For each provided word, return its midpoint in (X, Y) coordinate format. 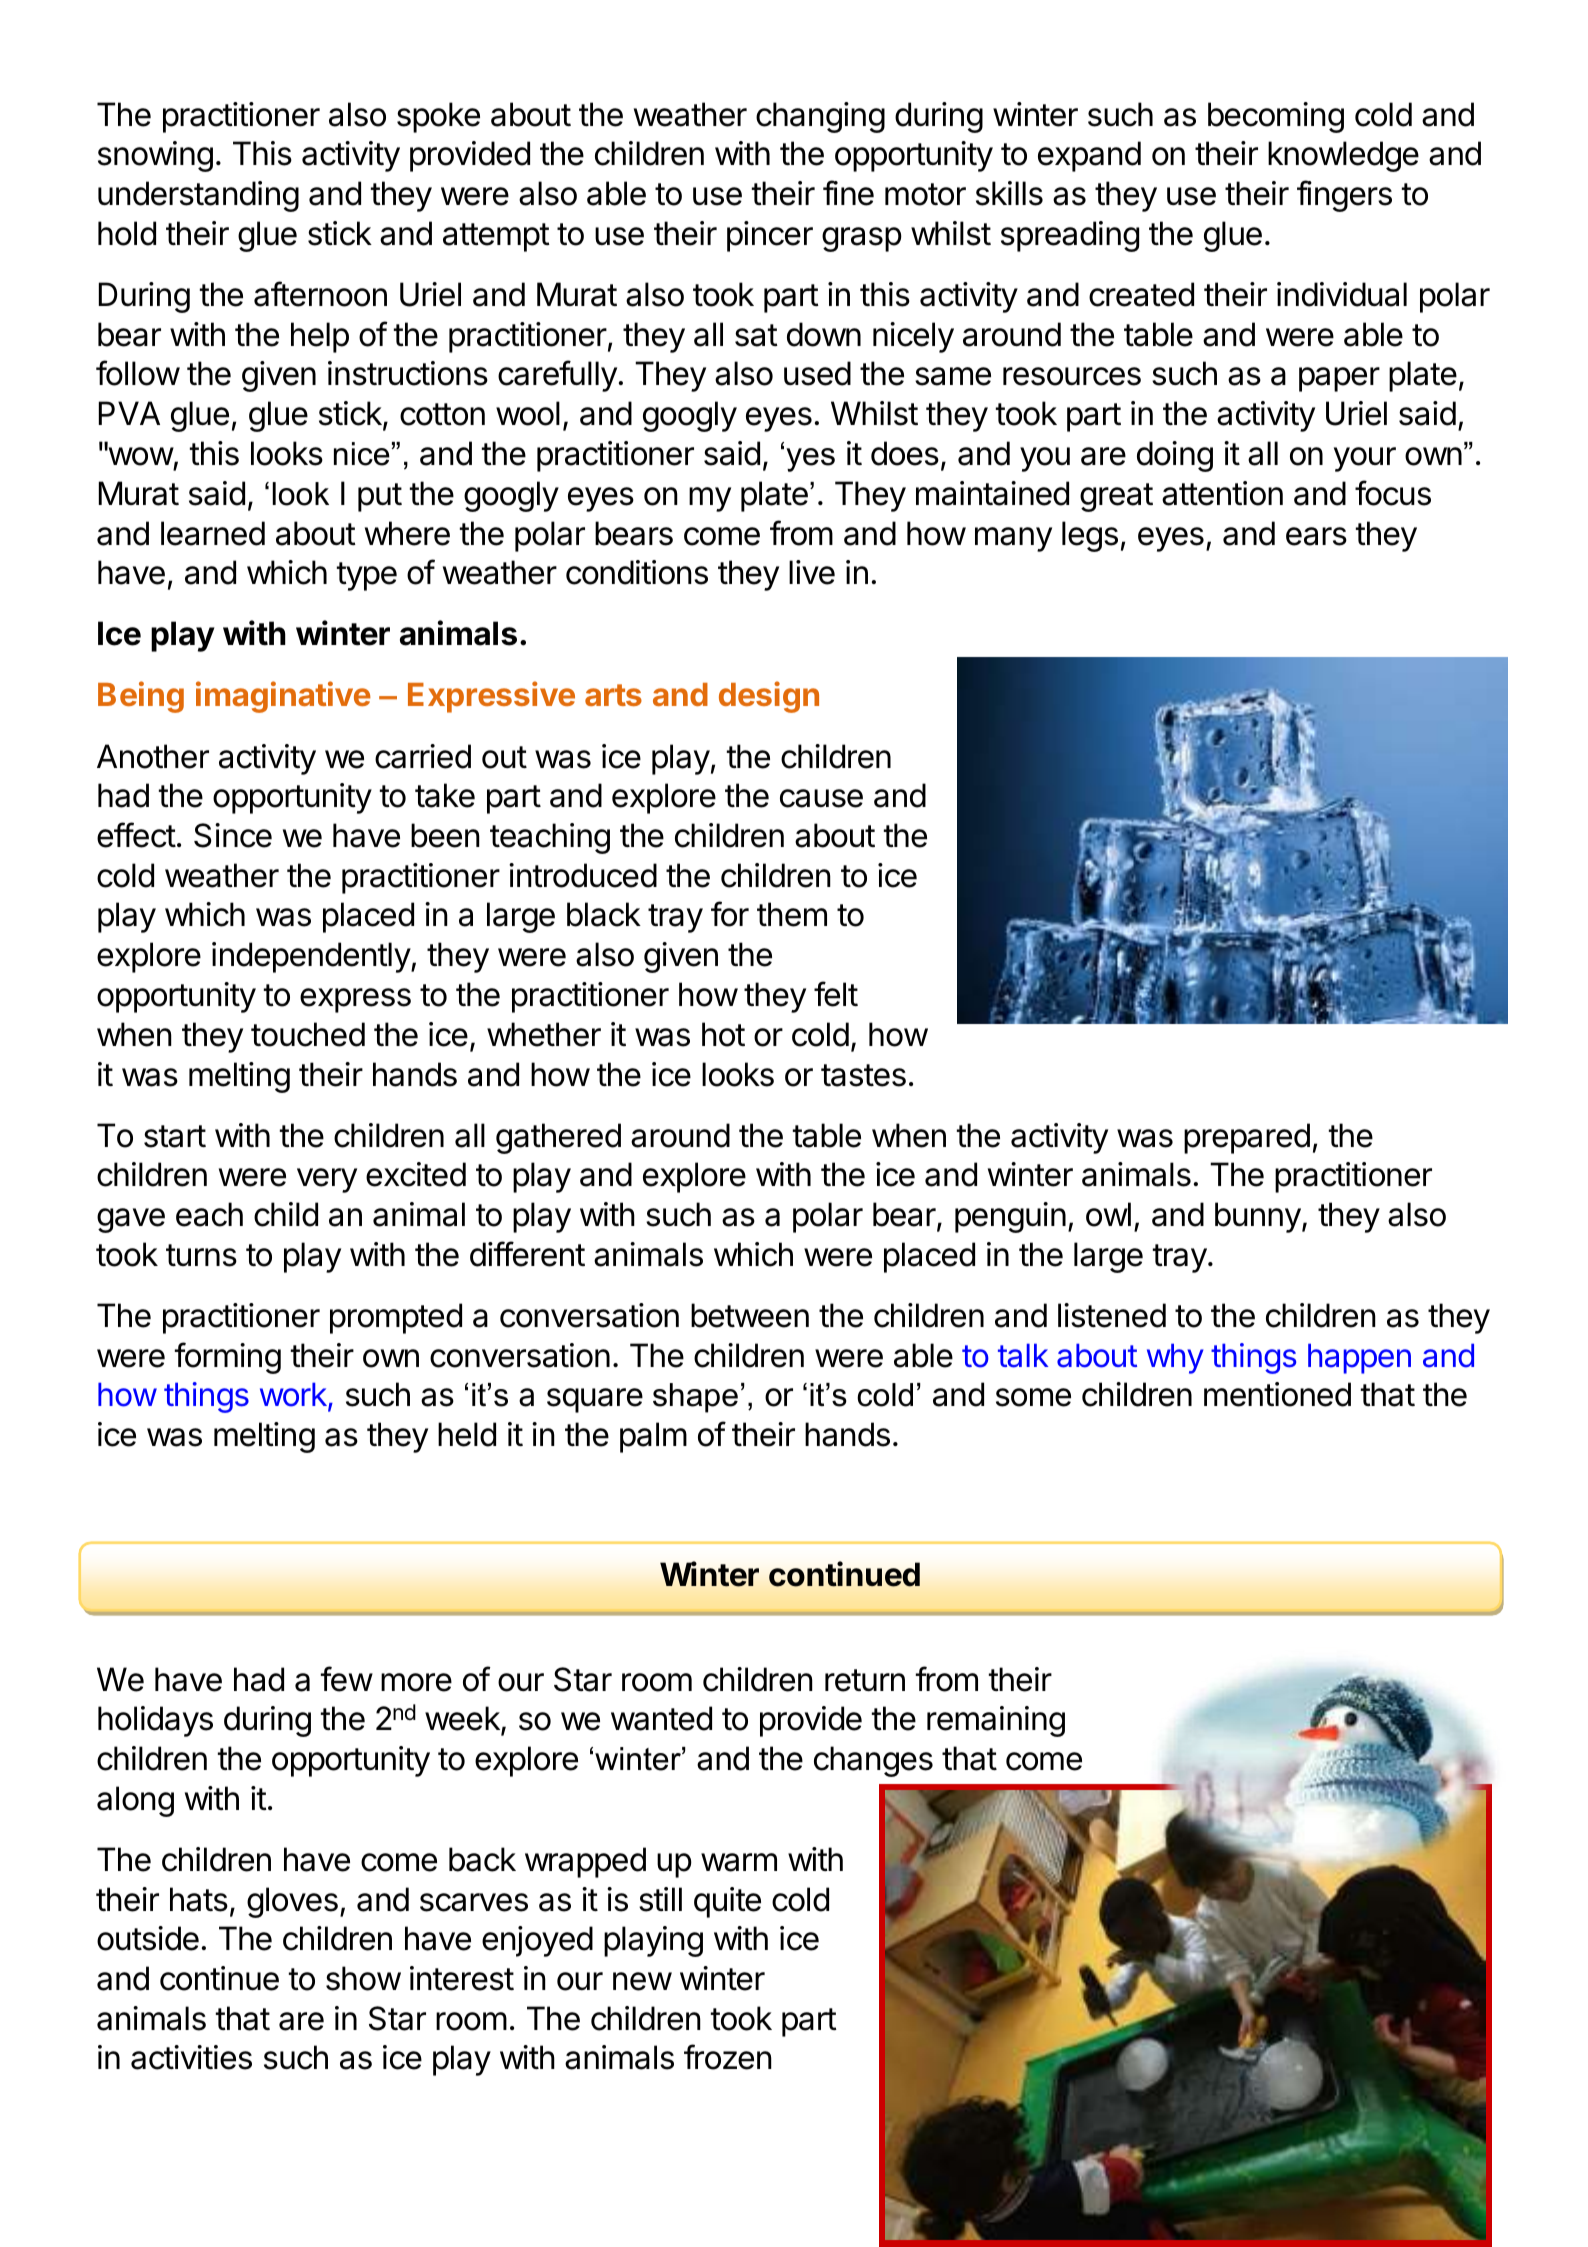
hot (723, 1034)
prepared (1247, 1138)
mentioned (1277, 1394)
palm (653, 1437)
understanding (198, 196)
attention (1222, 493)
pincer (770, 236)
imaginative (283, 697)
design (769, 697)
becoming (1276, 117)
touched (308, 1034)
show (363, 1978)
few (347, 1679)
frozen (728, 2057)
